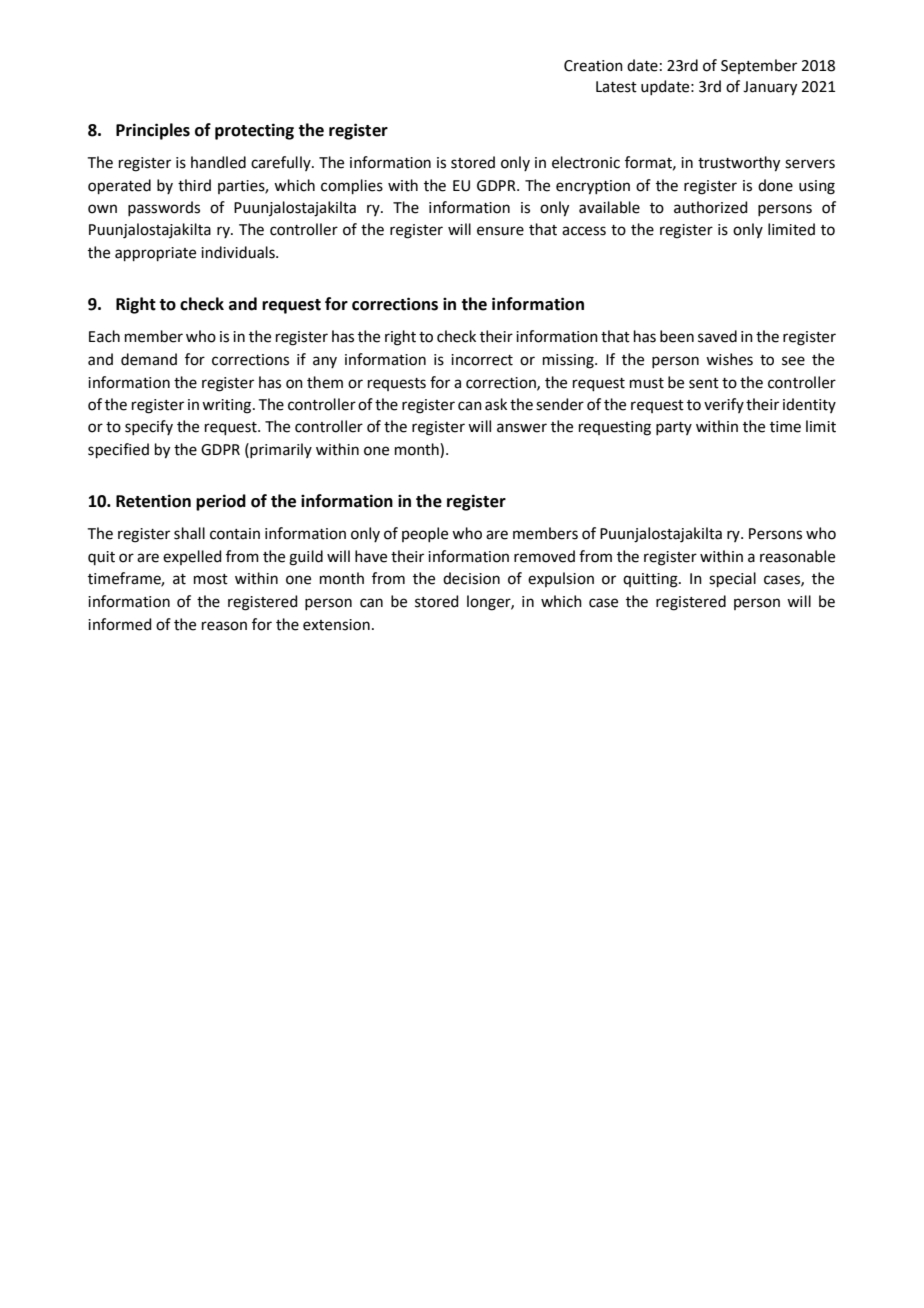 The height and width of the image is (1308, 924). I want to click on decision, so click(471, 578).
